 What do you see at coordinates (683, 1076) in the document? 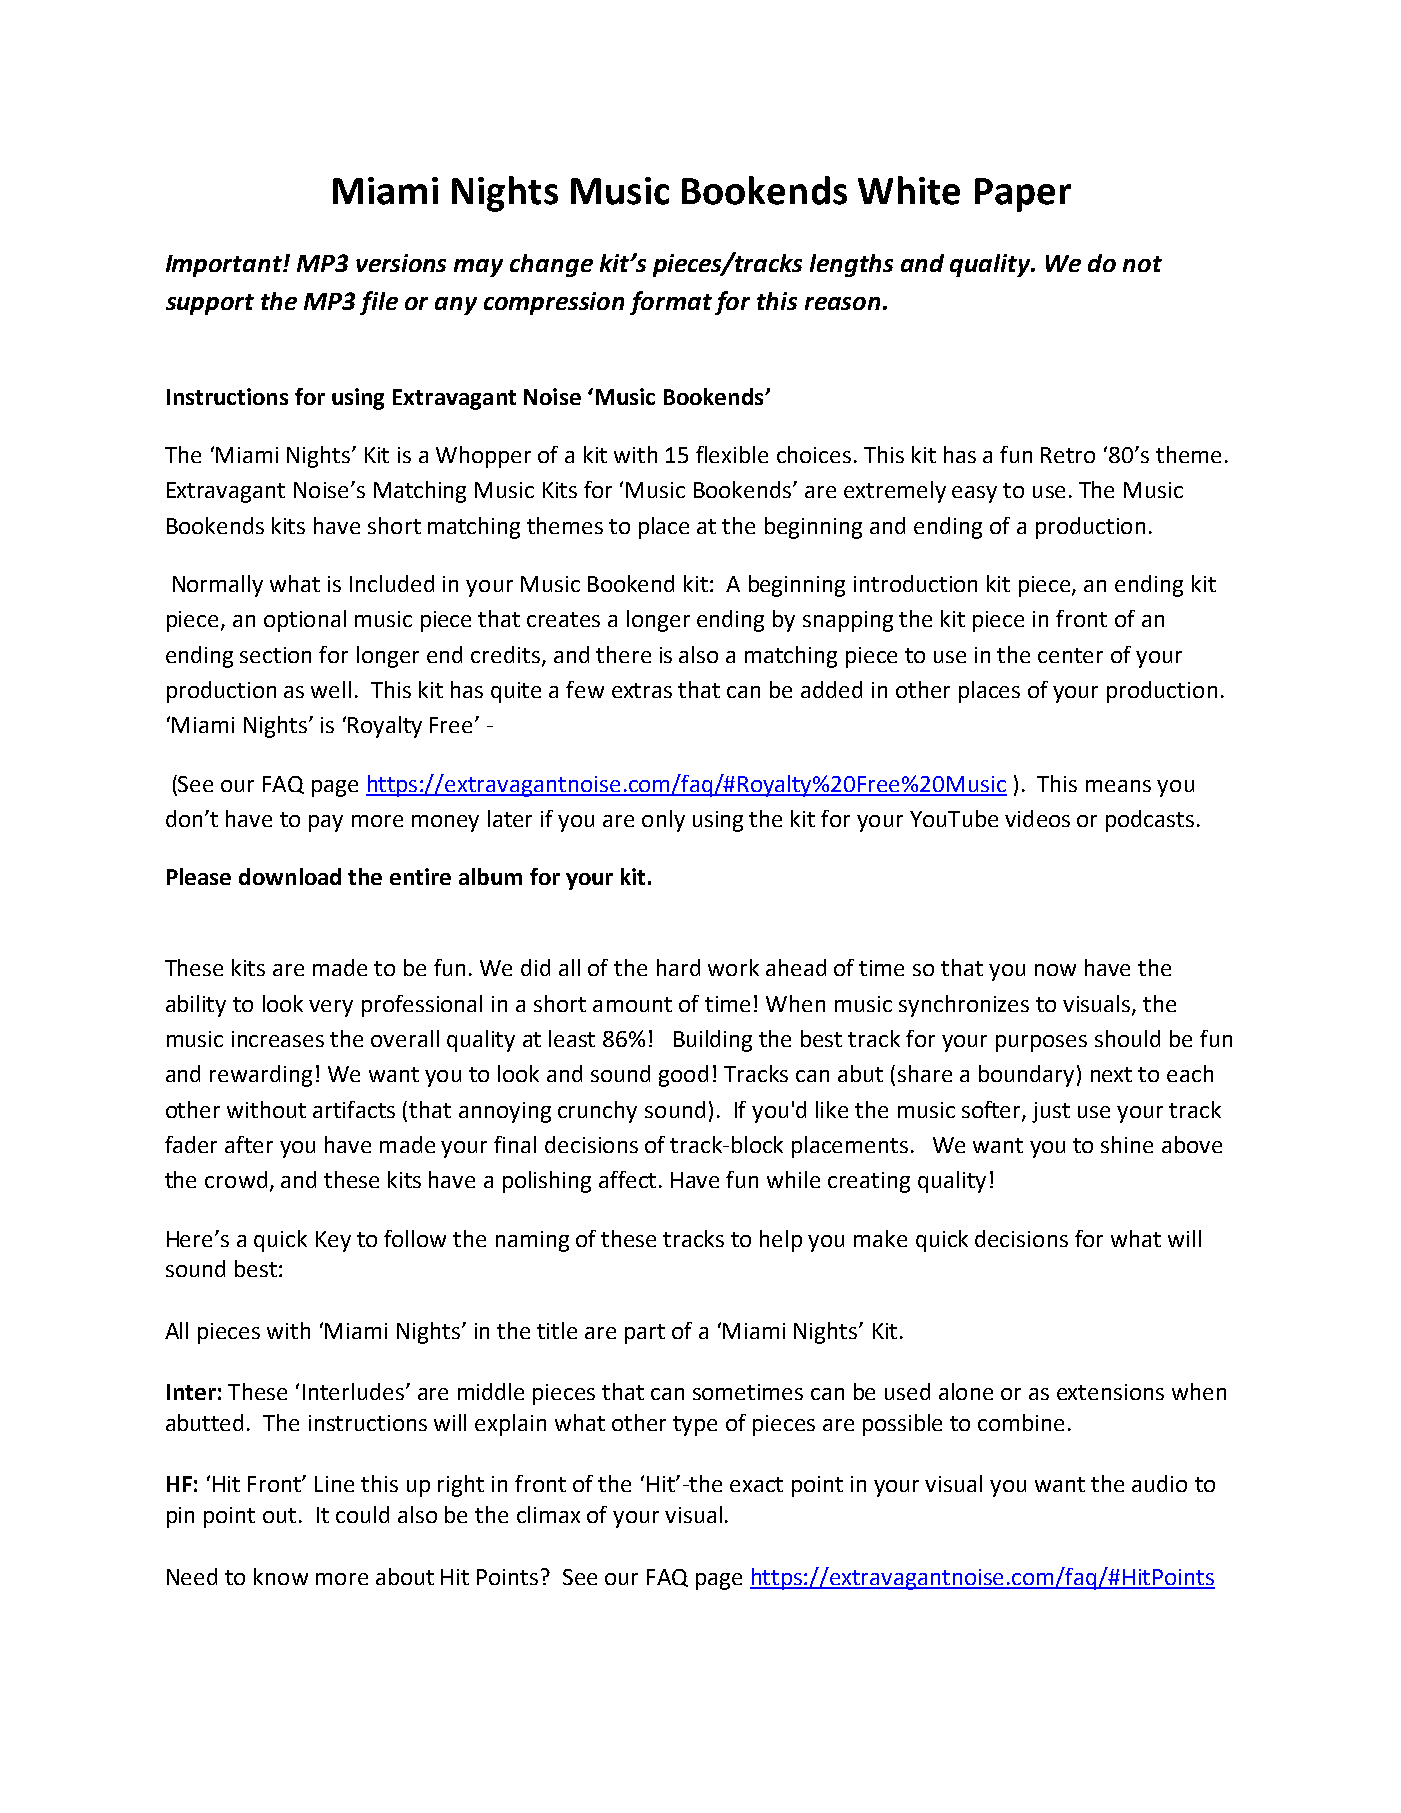
I see `good` at bounding box center [683, 1076].
